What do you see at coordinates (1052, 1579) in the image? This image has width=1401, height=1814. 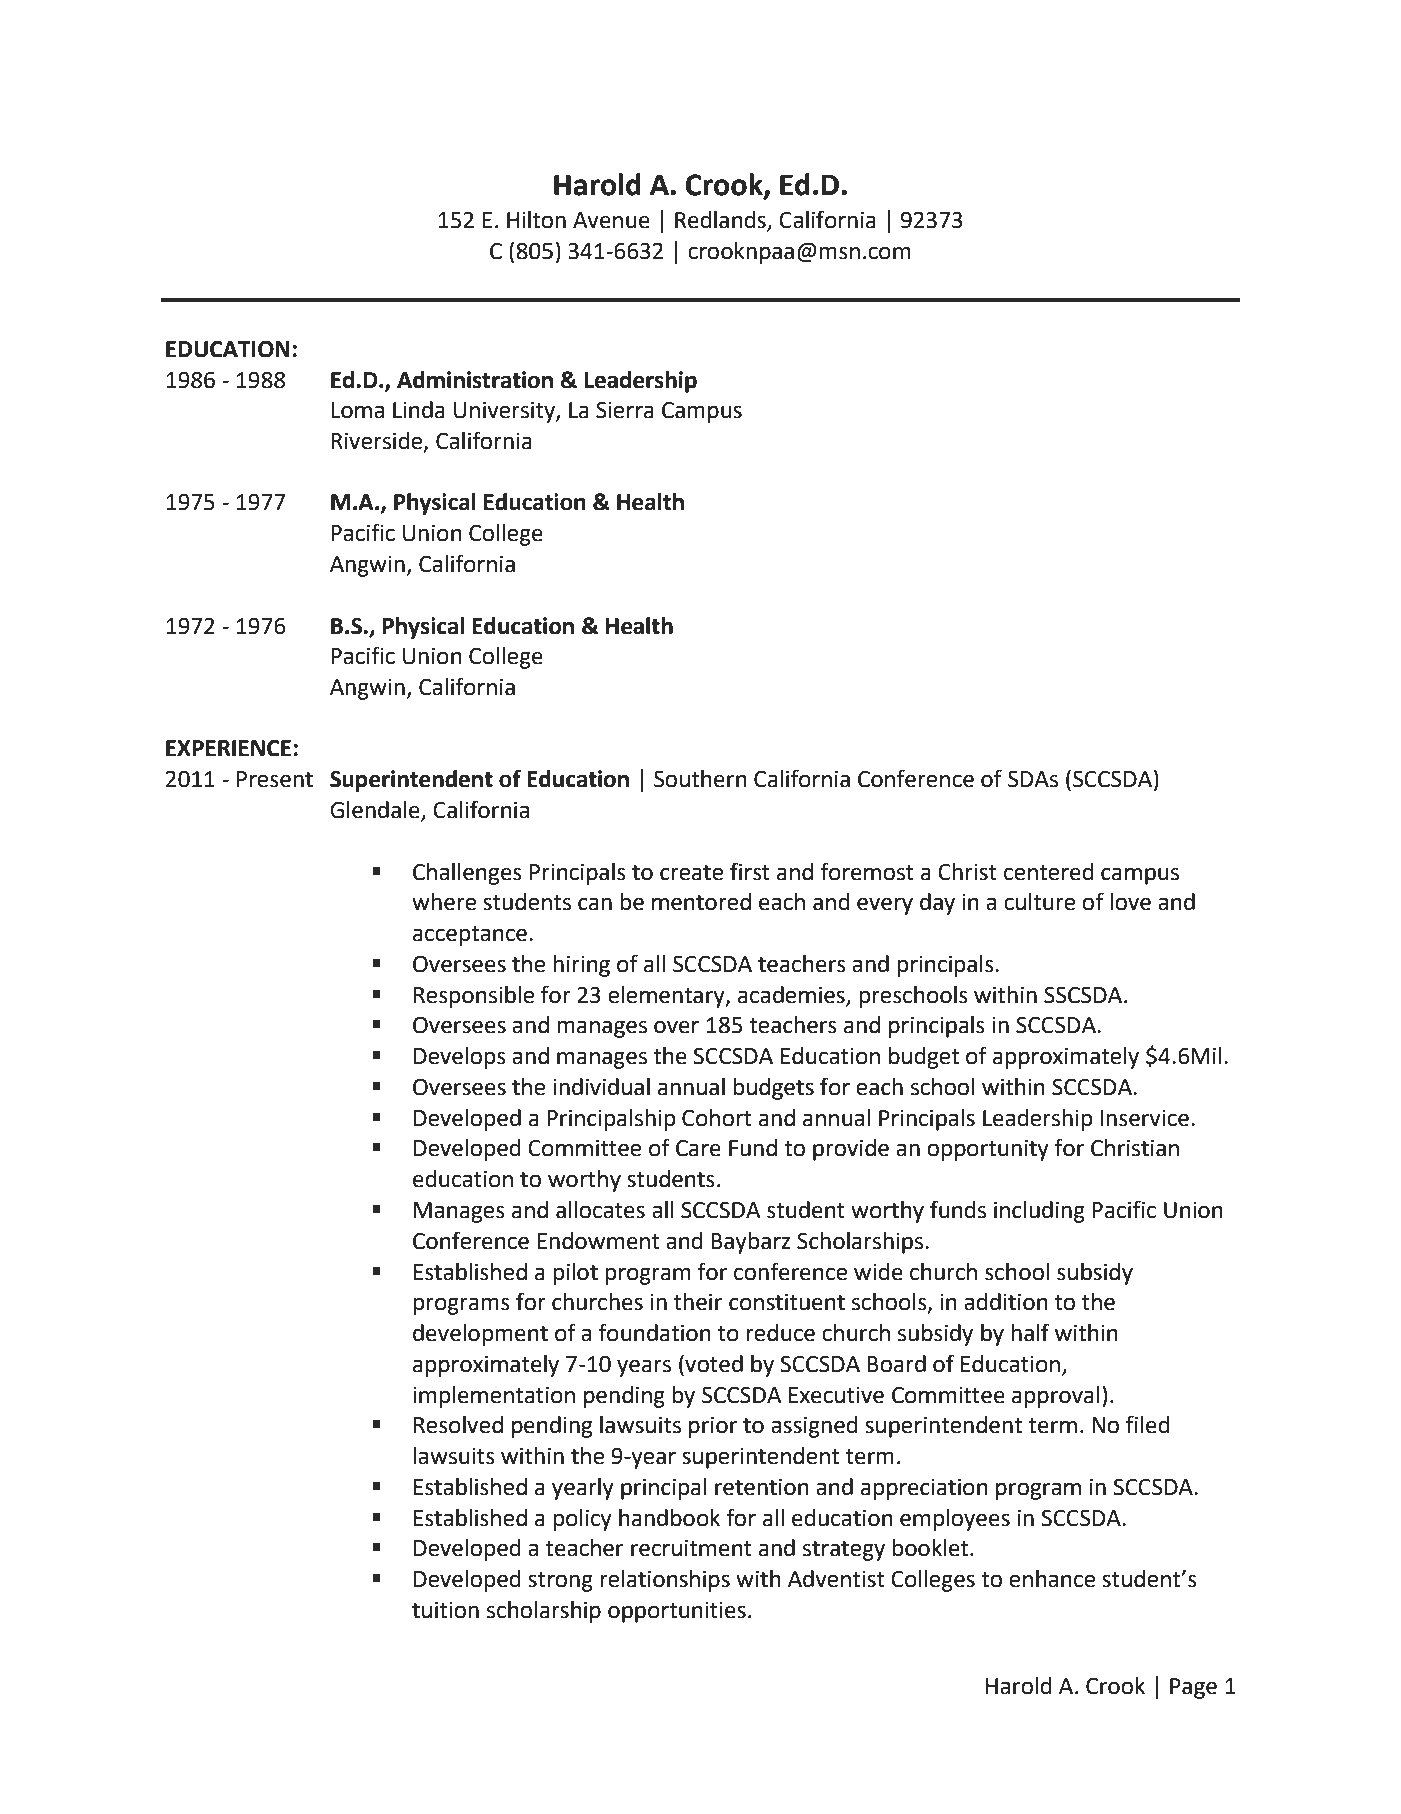 I see `enhance` at bounding box center [1052, 1579].
